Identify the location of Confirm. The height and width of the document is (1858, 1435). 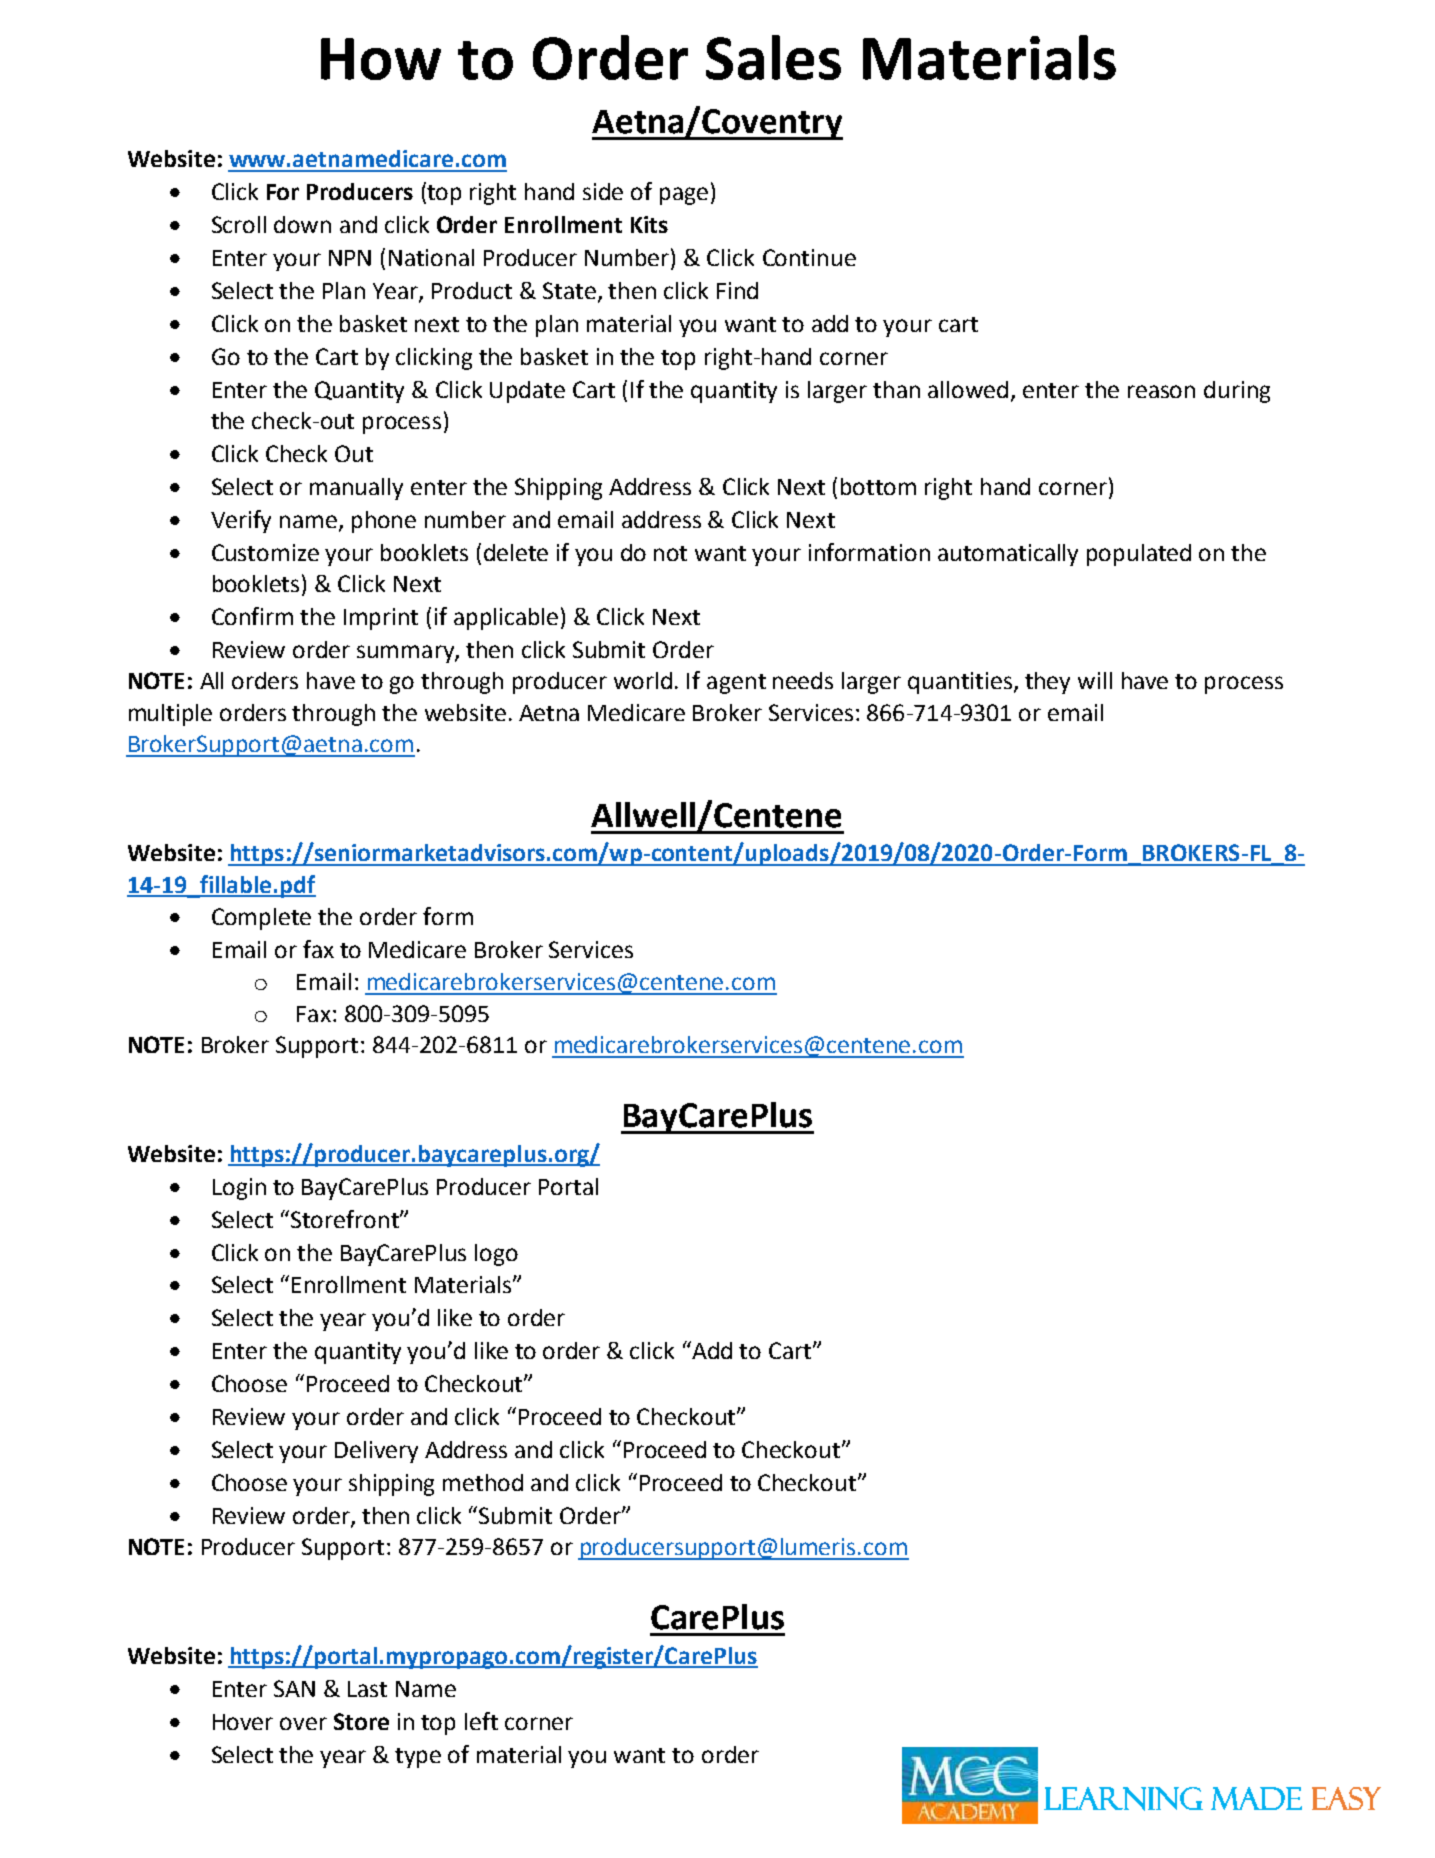
(252, 616).
